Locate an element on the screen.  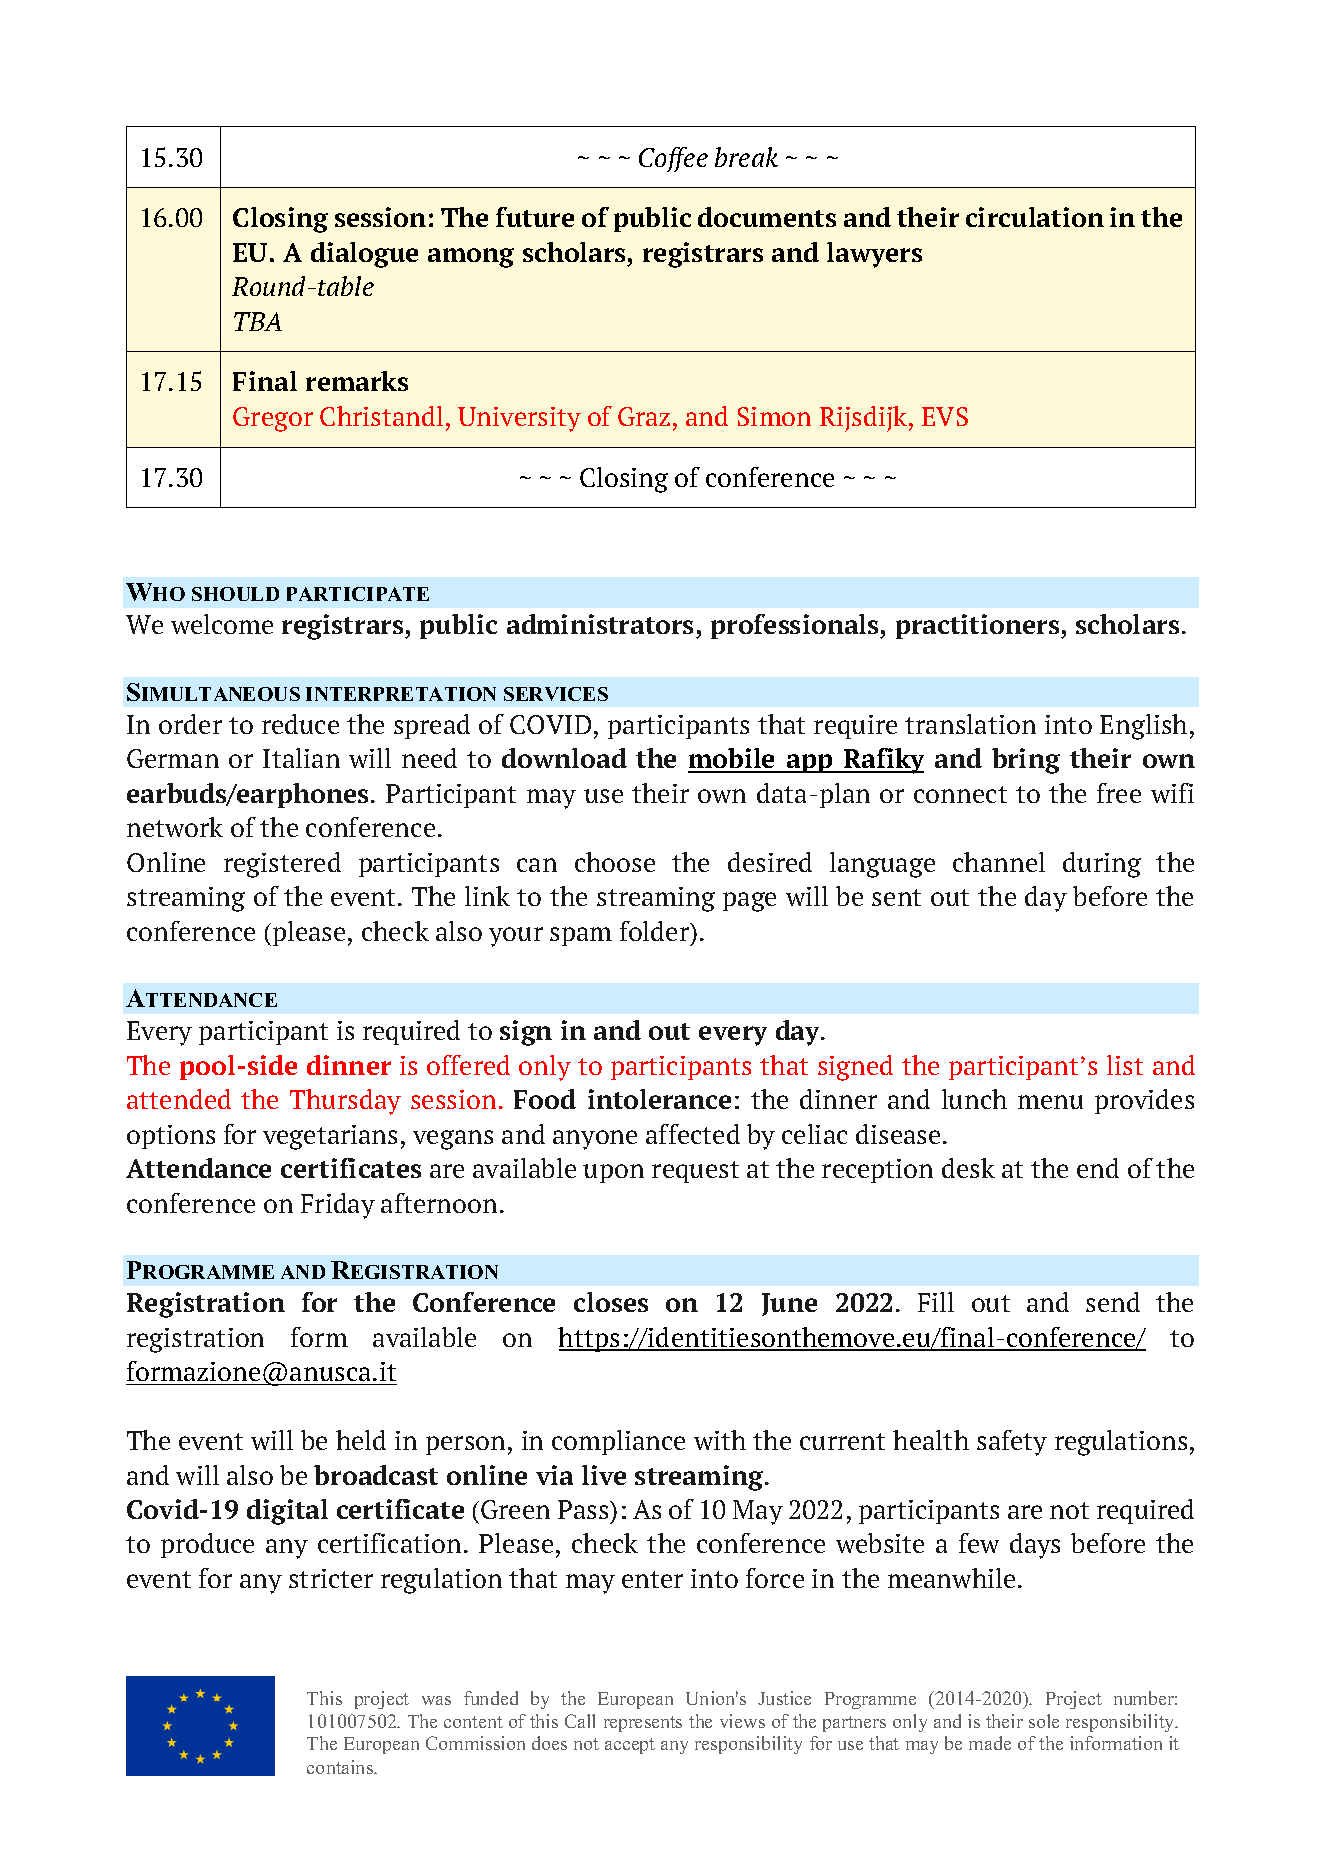
folder is located at coordinates (656, 931).
